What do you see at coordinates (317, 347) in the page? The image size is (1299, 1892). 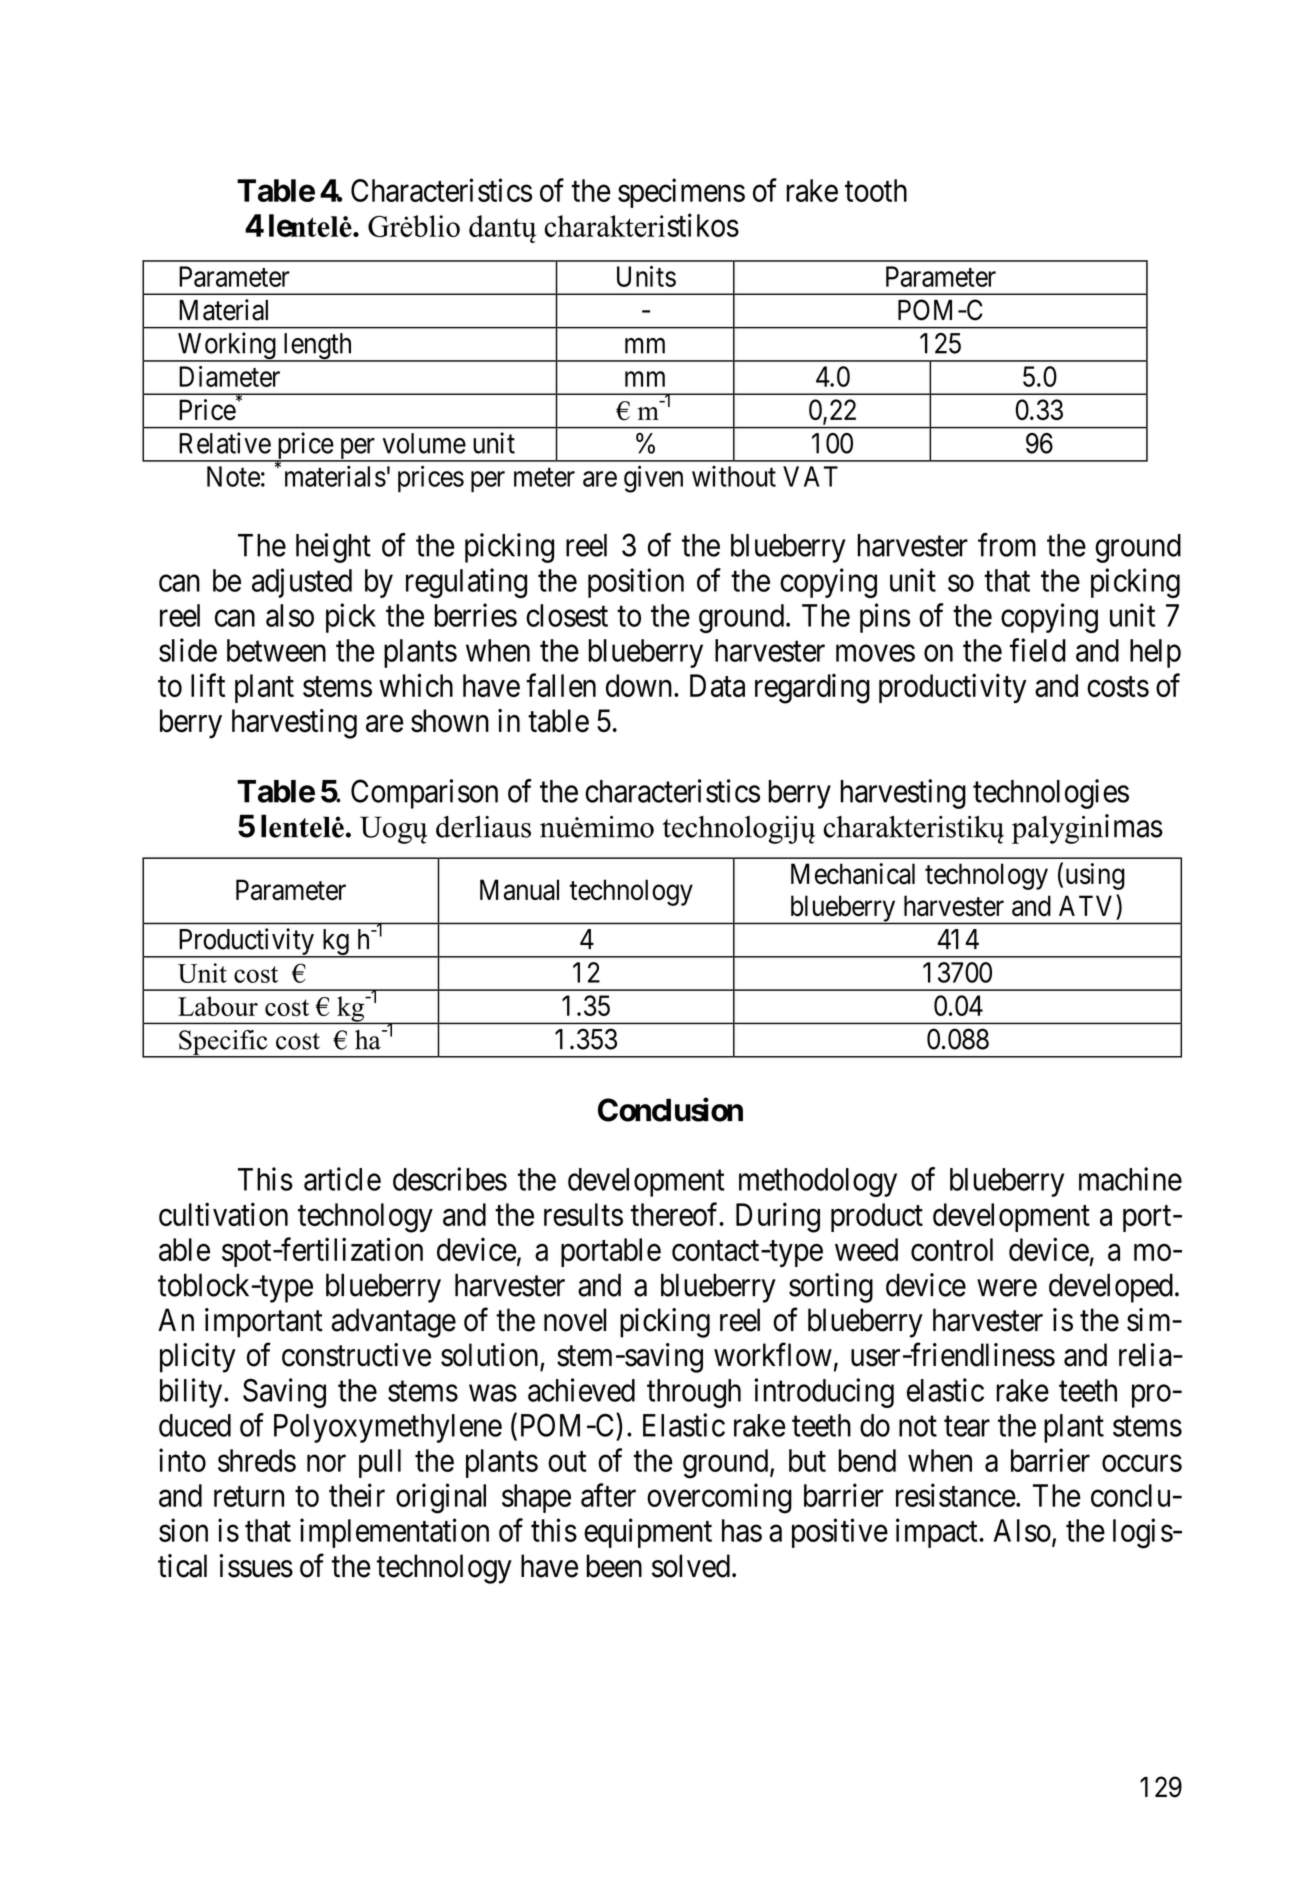 I see `length` at bounding box center [317, 347].
